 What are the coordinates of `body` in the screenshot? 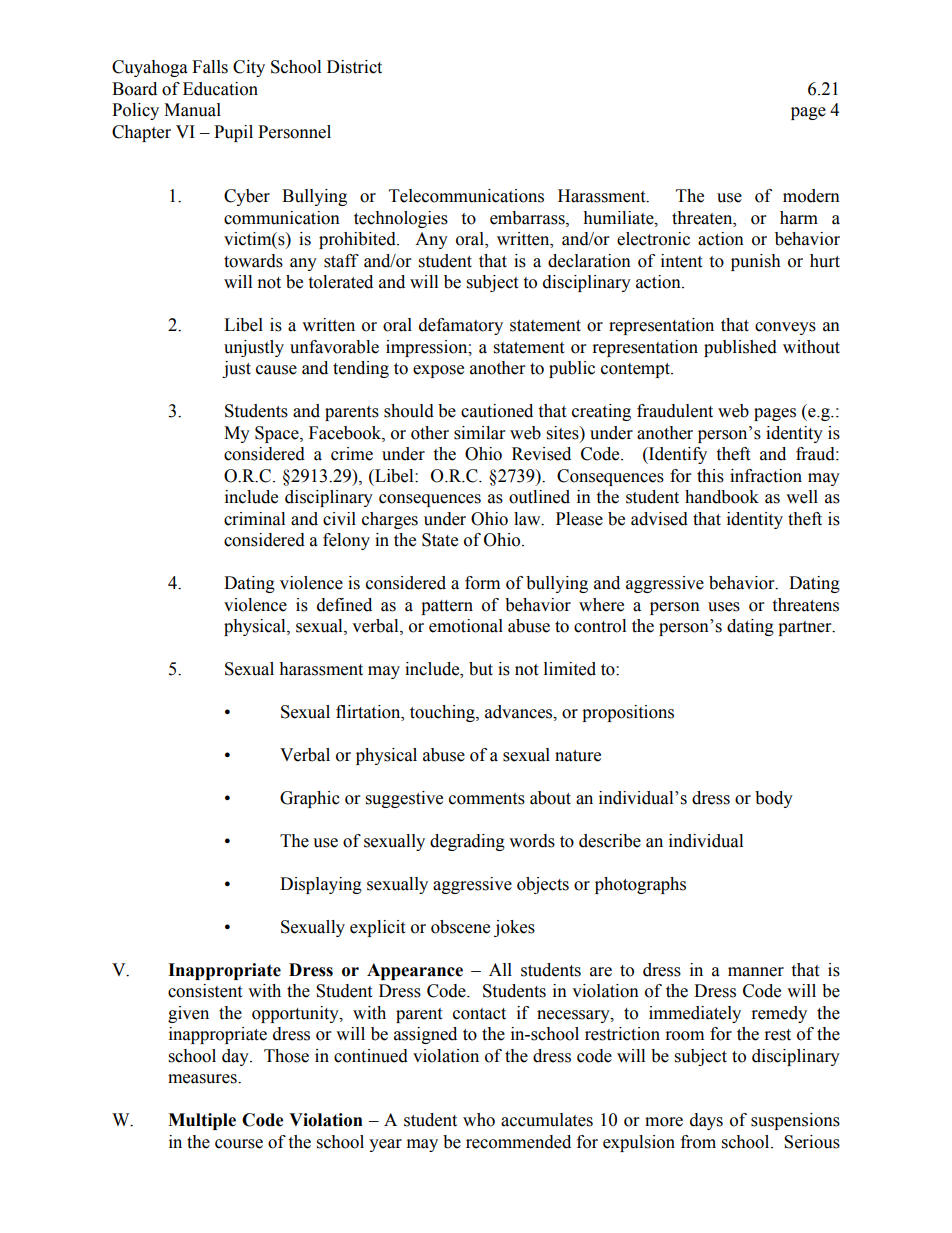 It's located at (774, 799).
